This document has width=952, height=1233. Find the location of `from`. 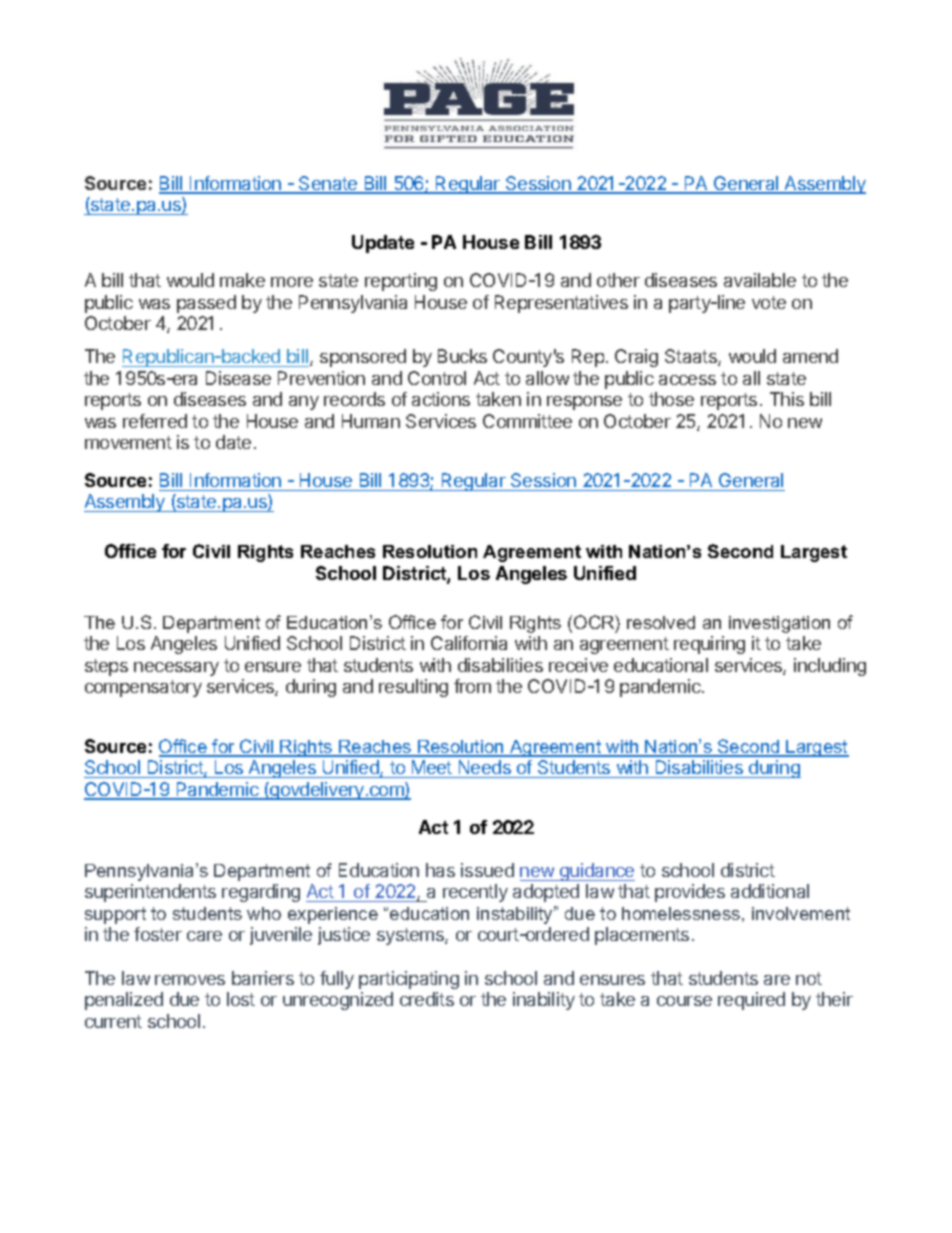

from is located at coordinates (472, 686).
